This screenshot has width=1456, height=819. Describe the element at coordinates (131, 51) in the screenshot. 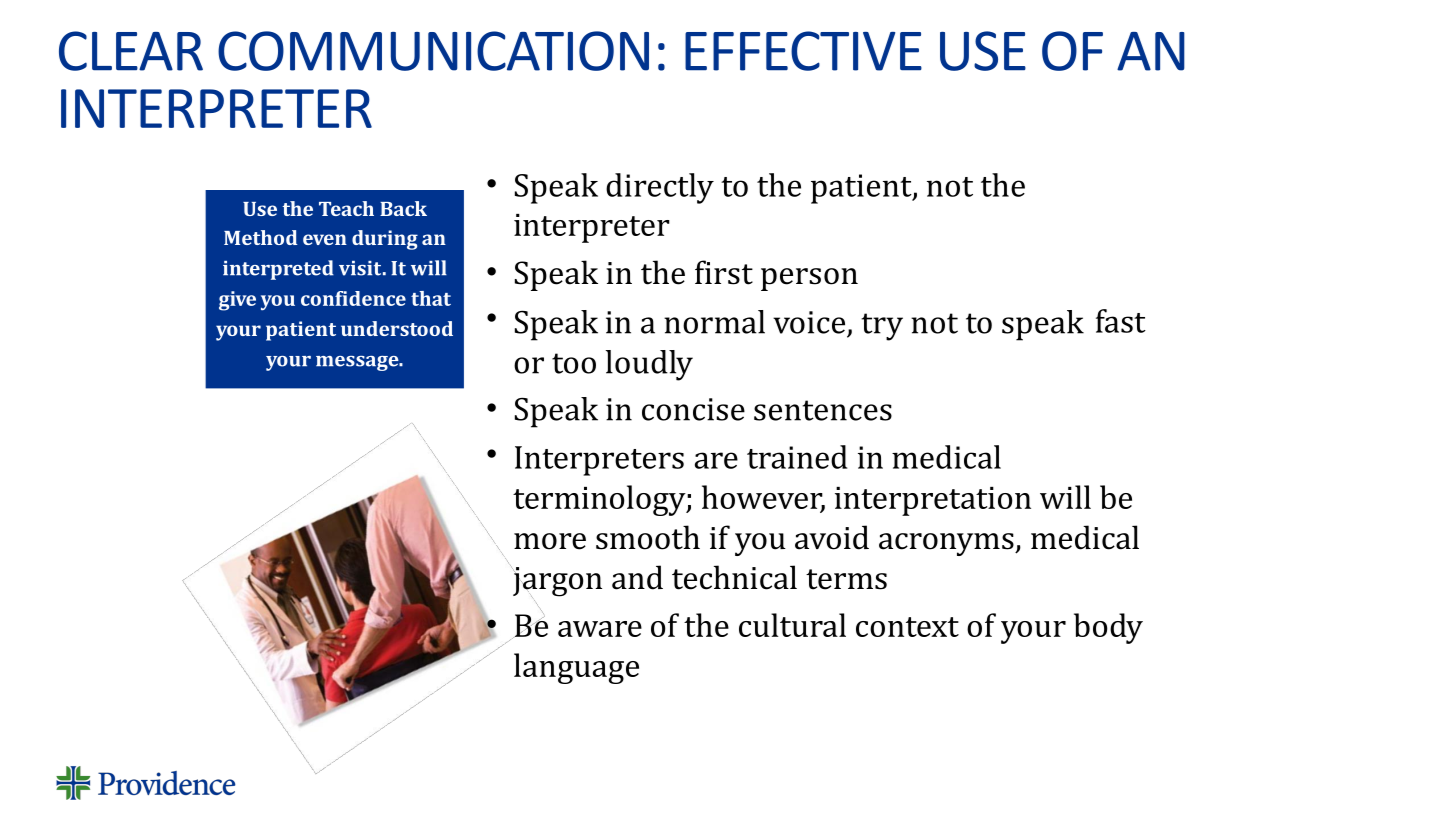

I see `CLEAR` at that location.
